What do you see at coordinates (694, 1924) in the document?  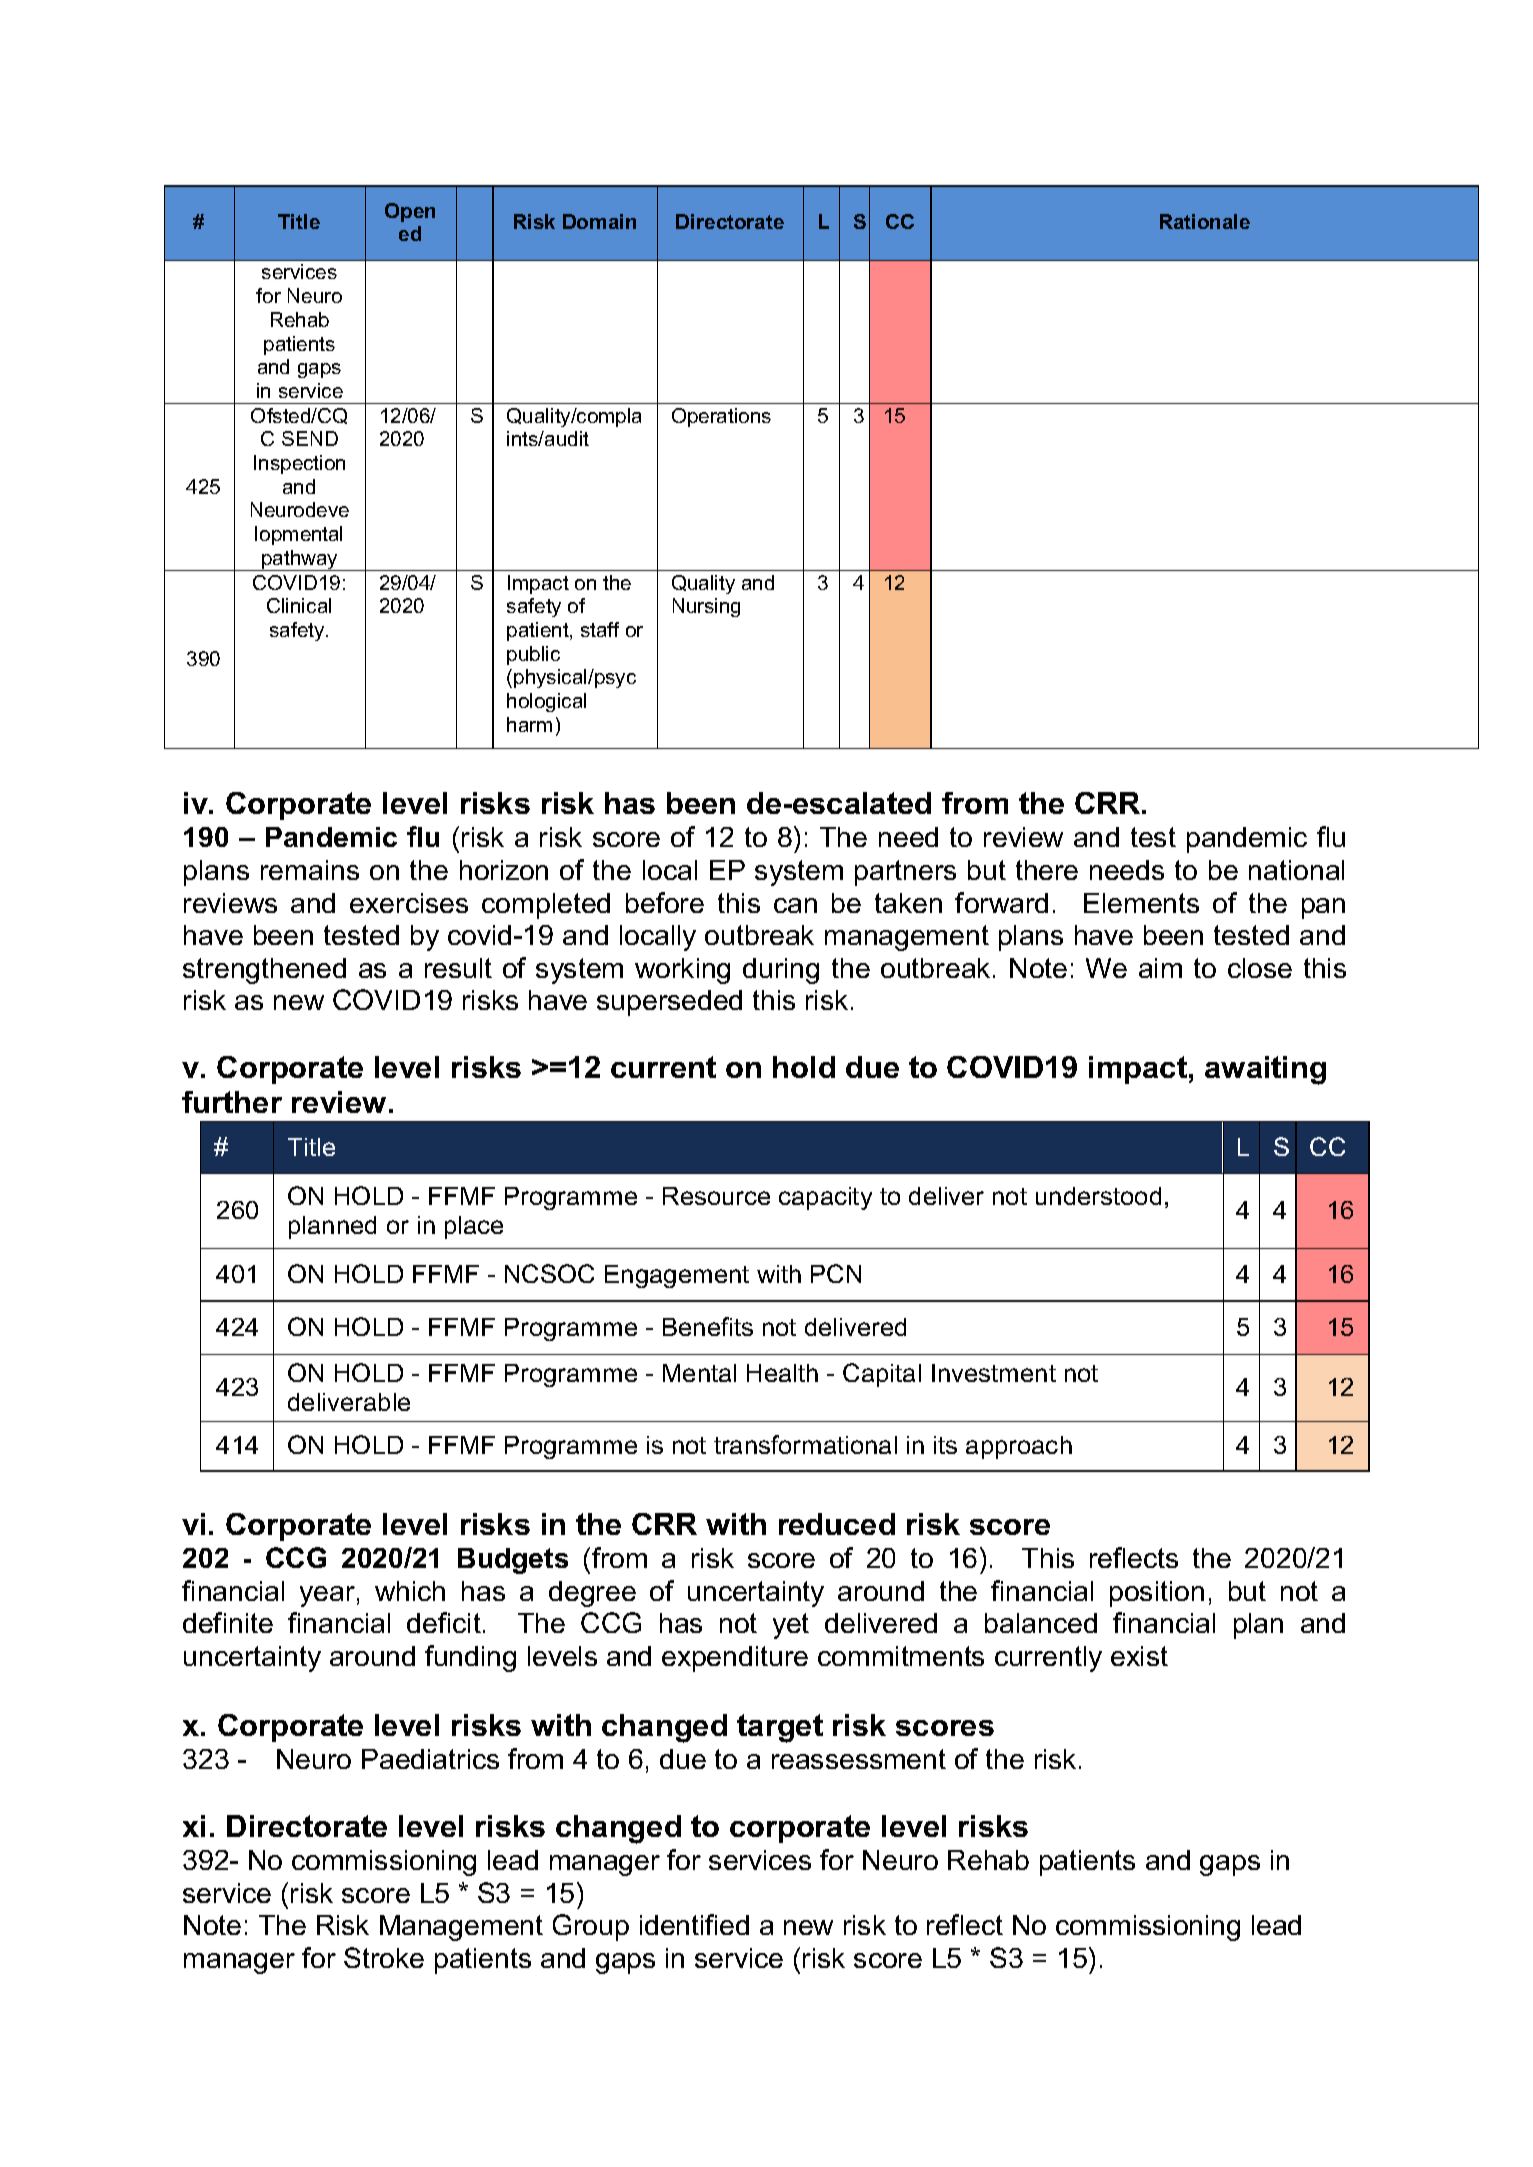 I see `identified` at bounding box center [694, 1924].
